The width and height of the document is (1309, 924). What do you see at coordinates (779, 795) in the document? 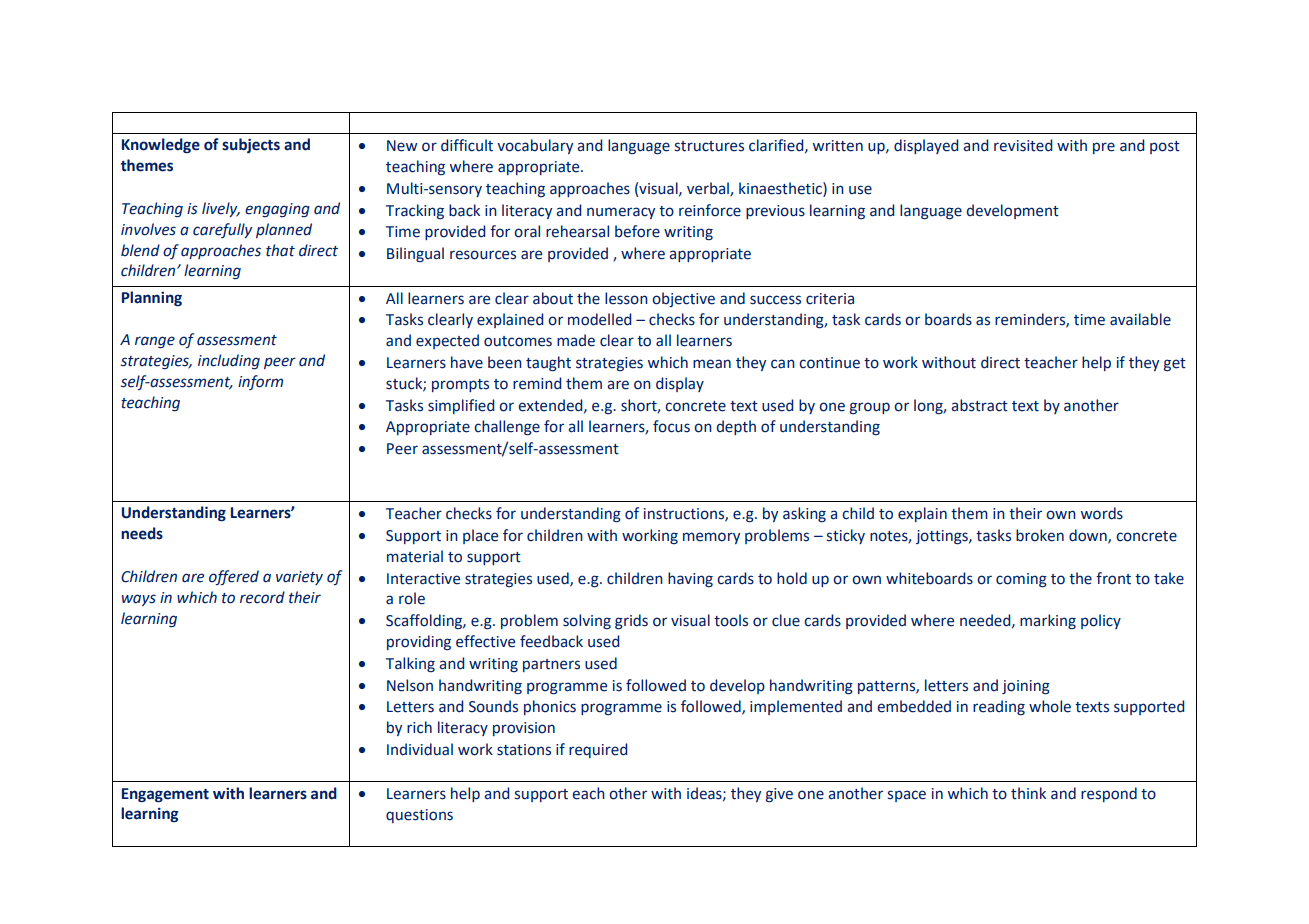
I see `give` at bounding box center [779, 795].
